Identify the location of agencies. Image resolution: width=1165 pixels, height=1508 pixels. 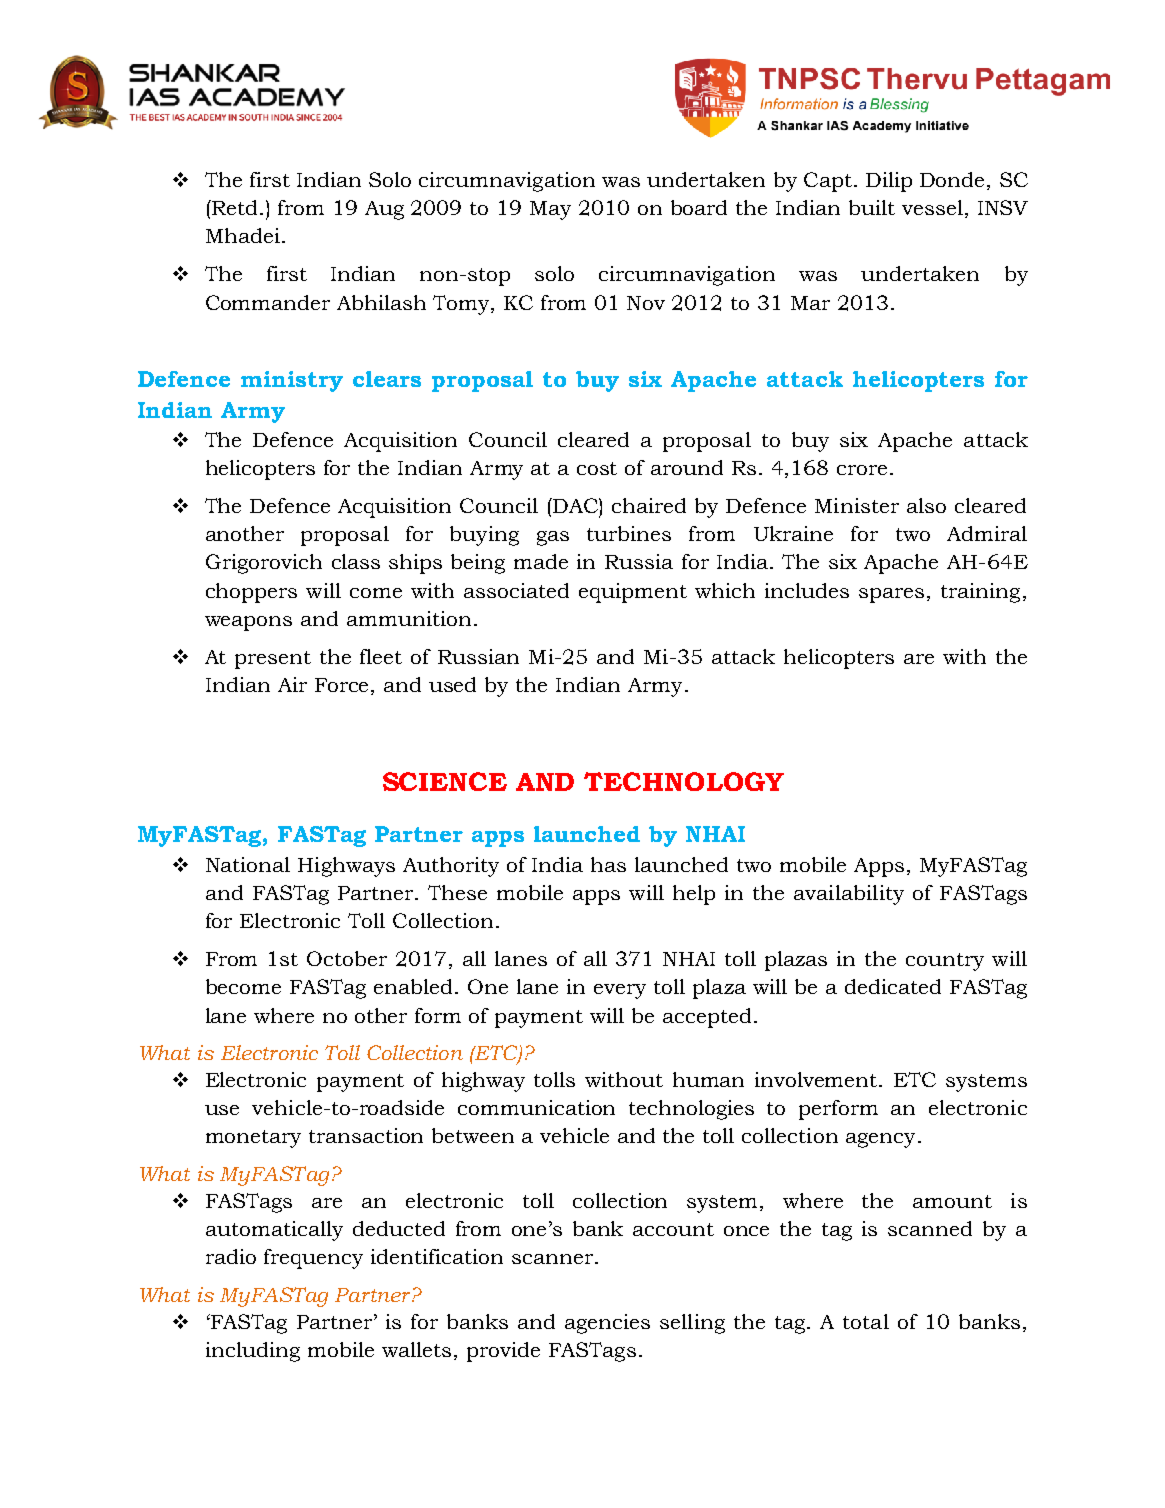
(607, 1324).
